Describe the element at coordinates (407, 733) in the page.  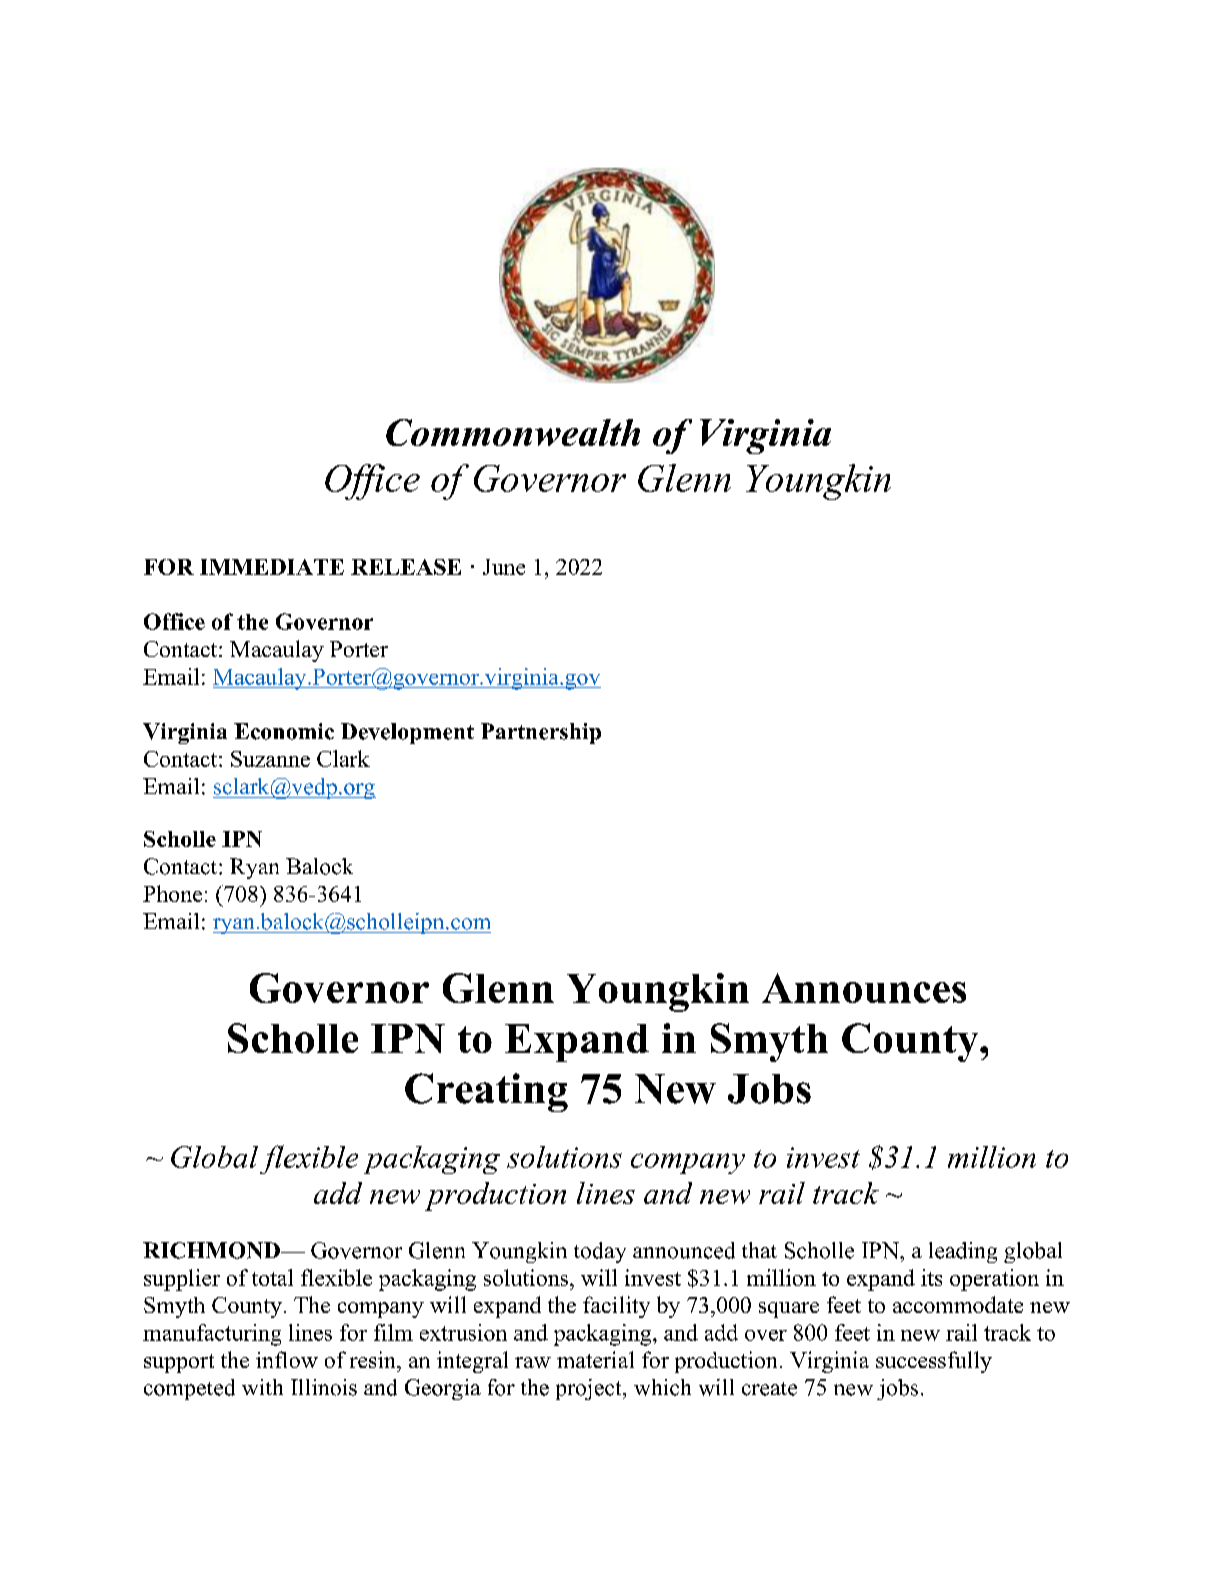
I see `Development` at that location.
